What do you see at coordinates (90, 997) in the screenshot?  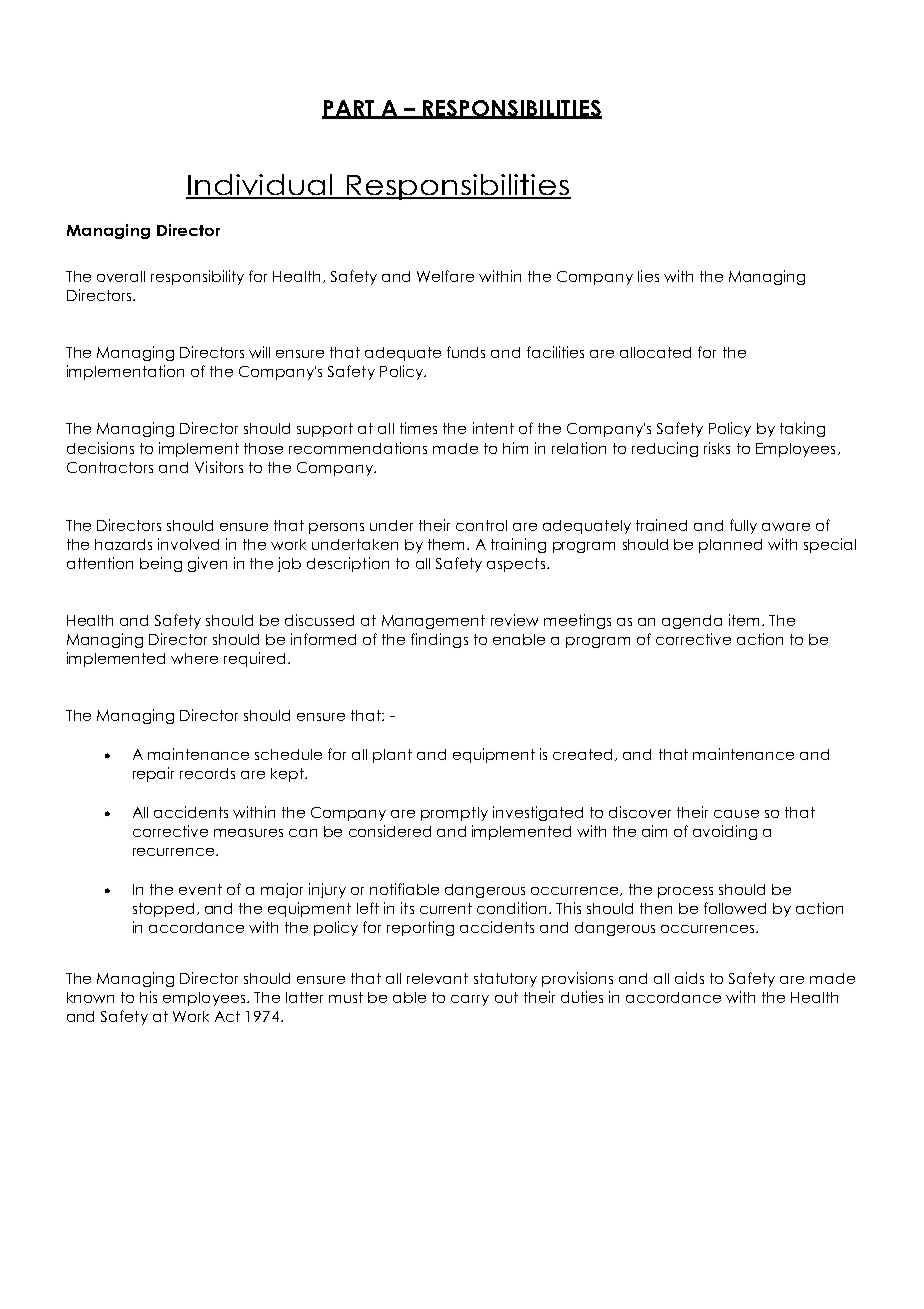 I see `known` at bounding box center [90, 997].
